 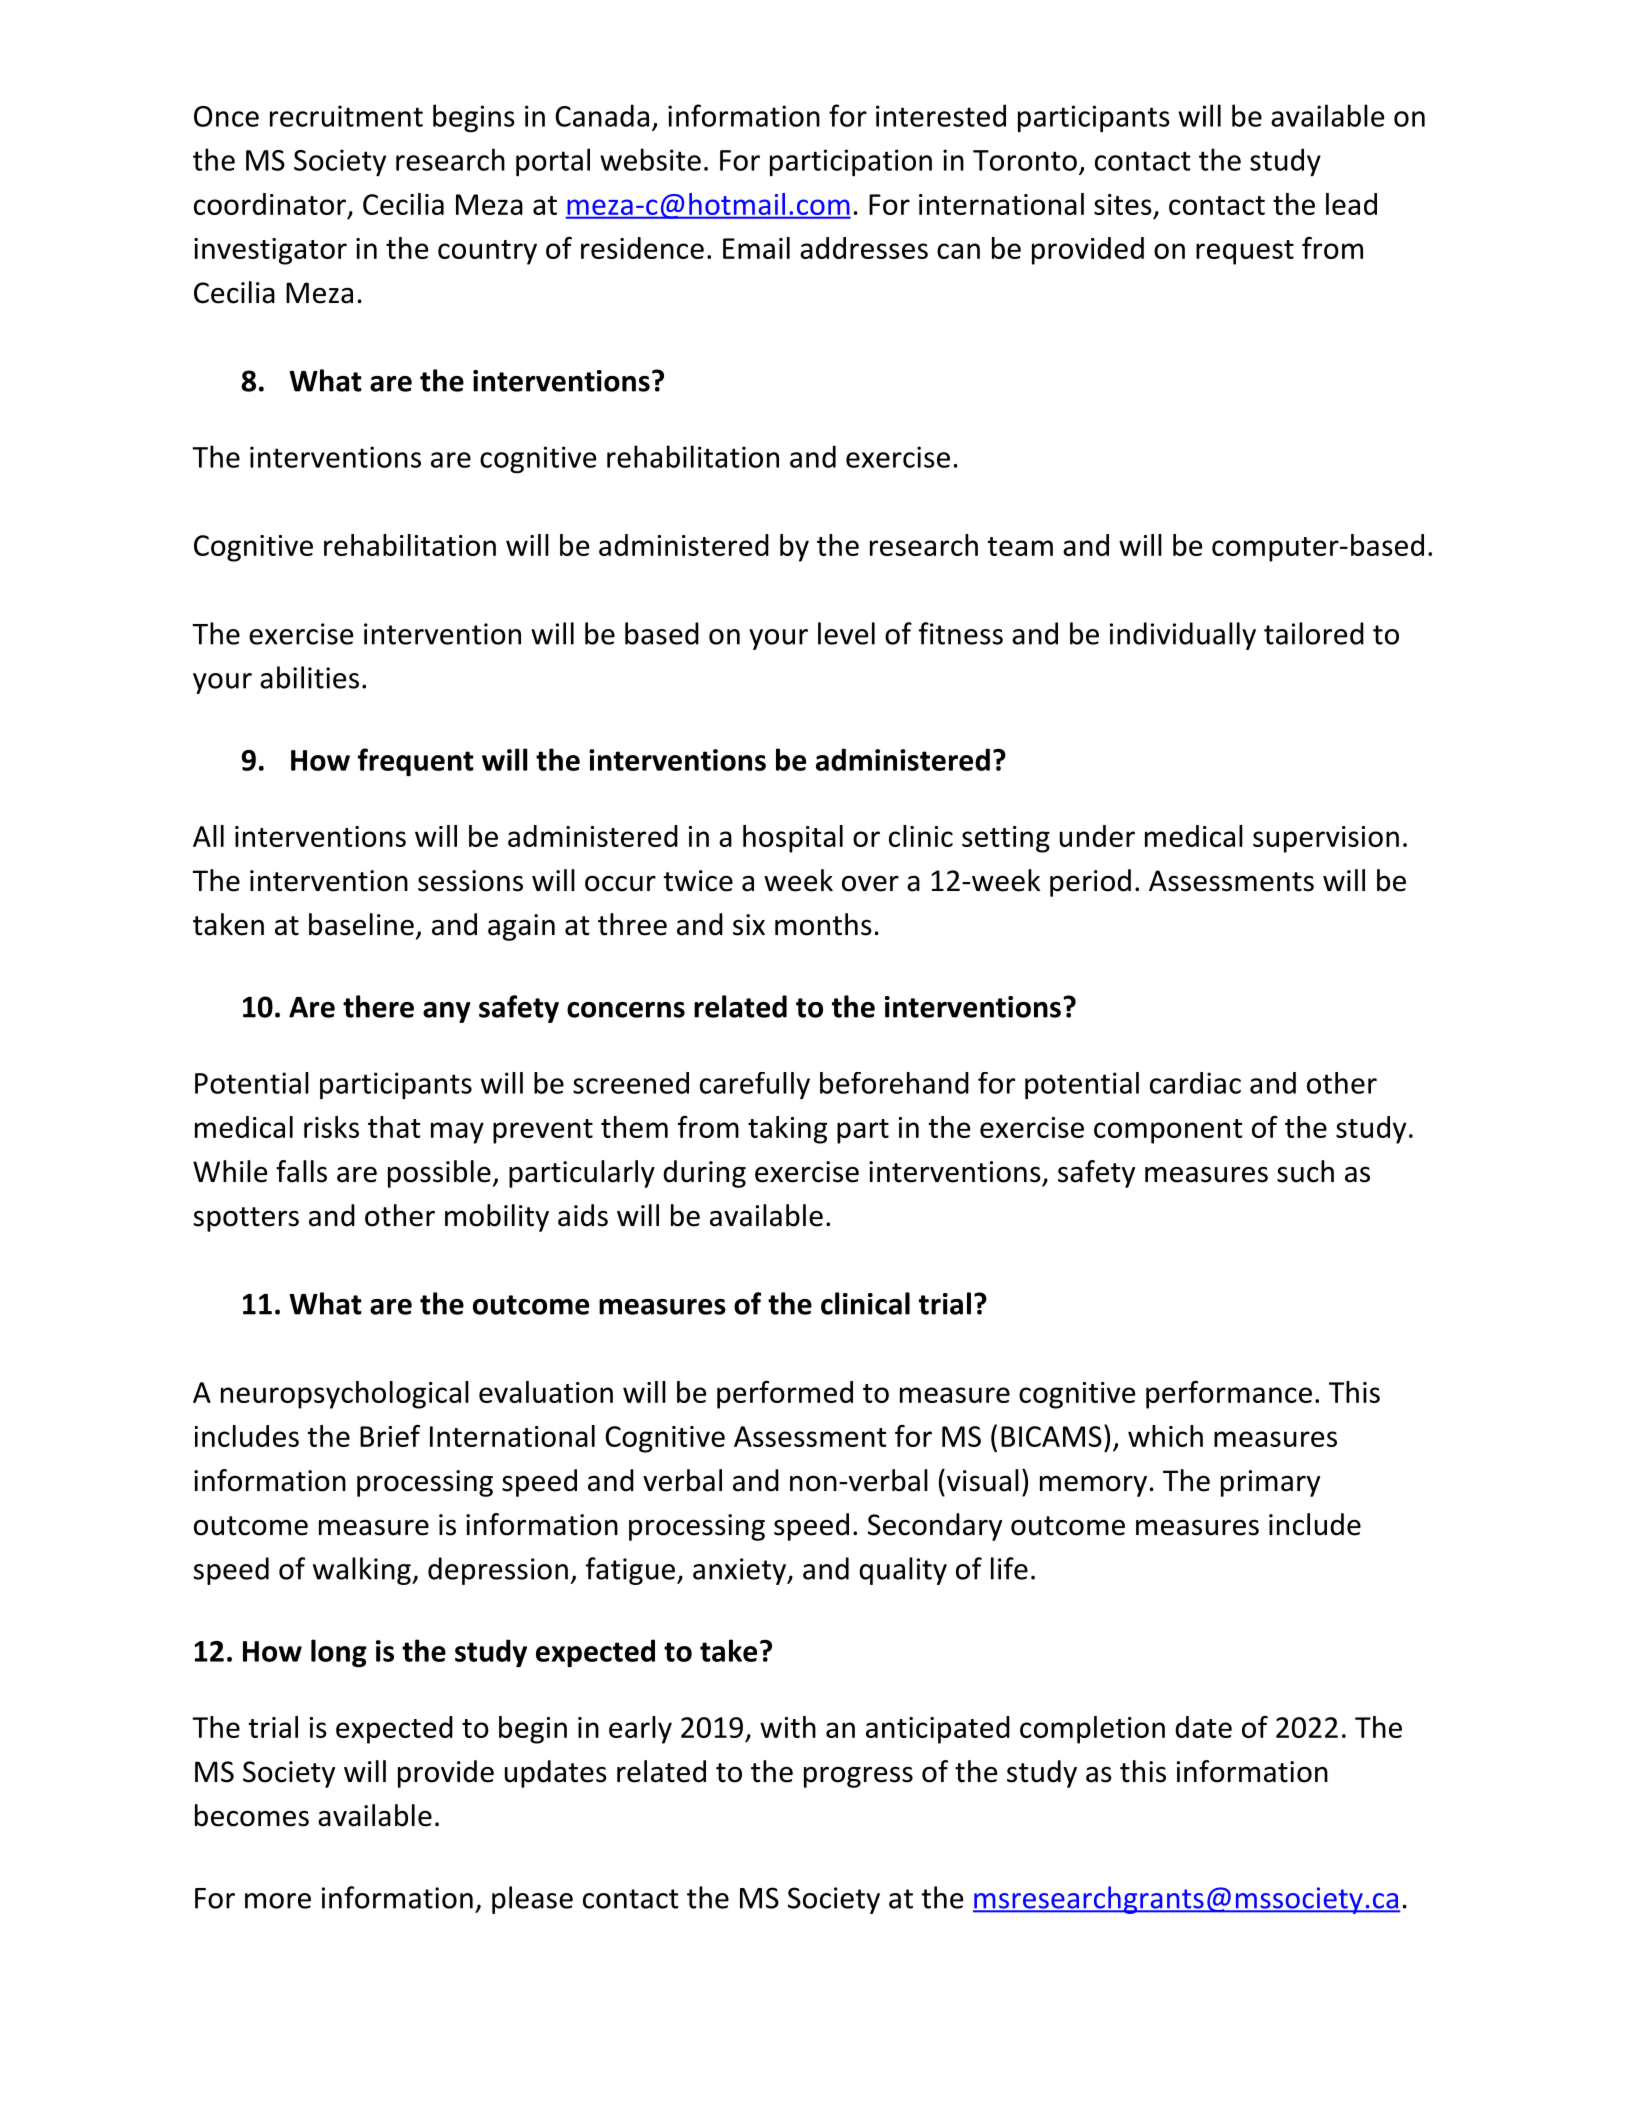 I want to click on carefully, so click(x=755, y=1085).
